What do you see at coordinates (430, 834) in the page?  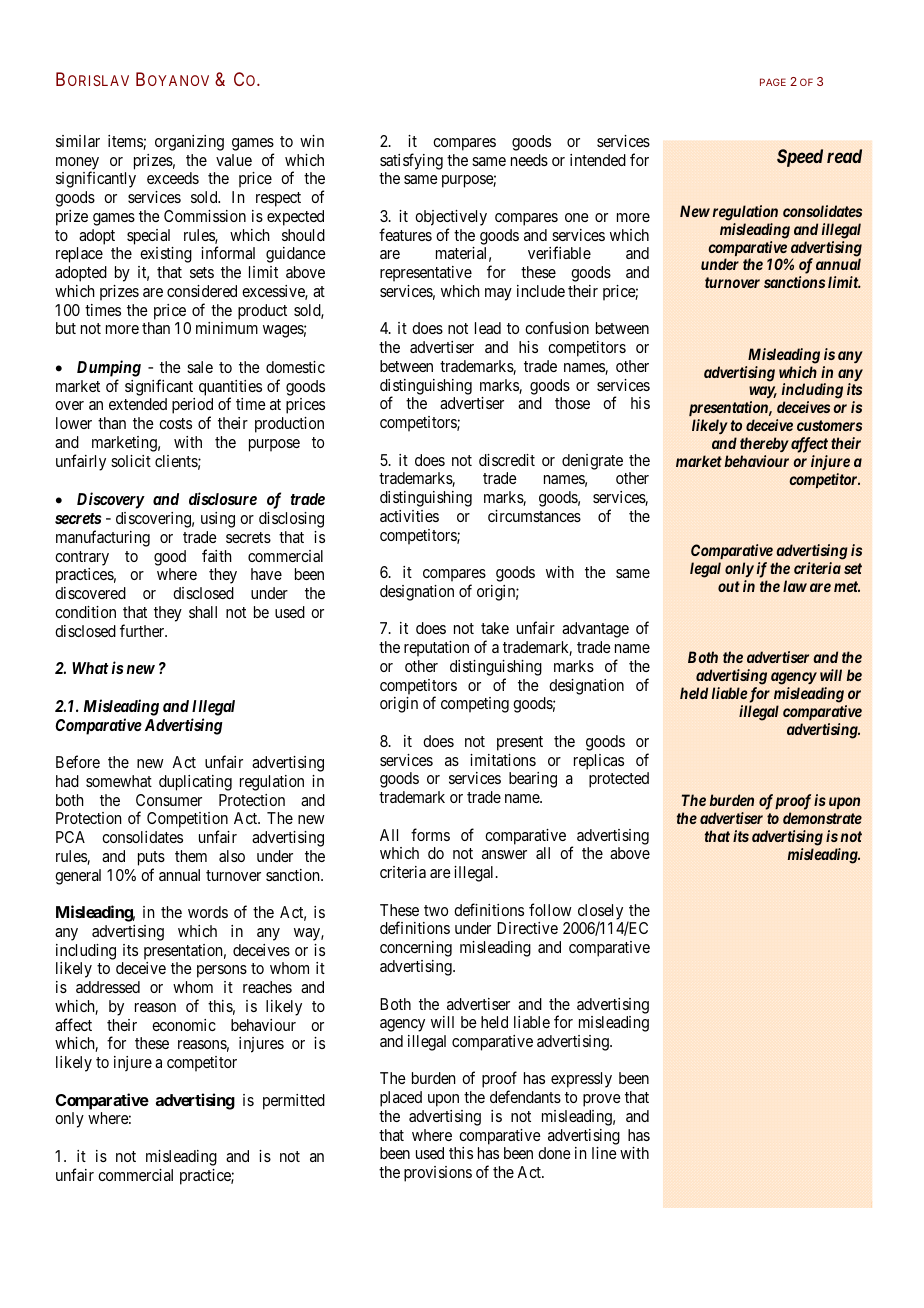 I see `forms` at bounding box center [430, 834].
